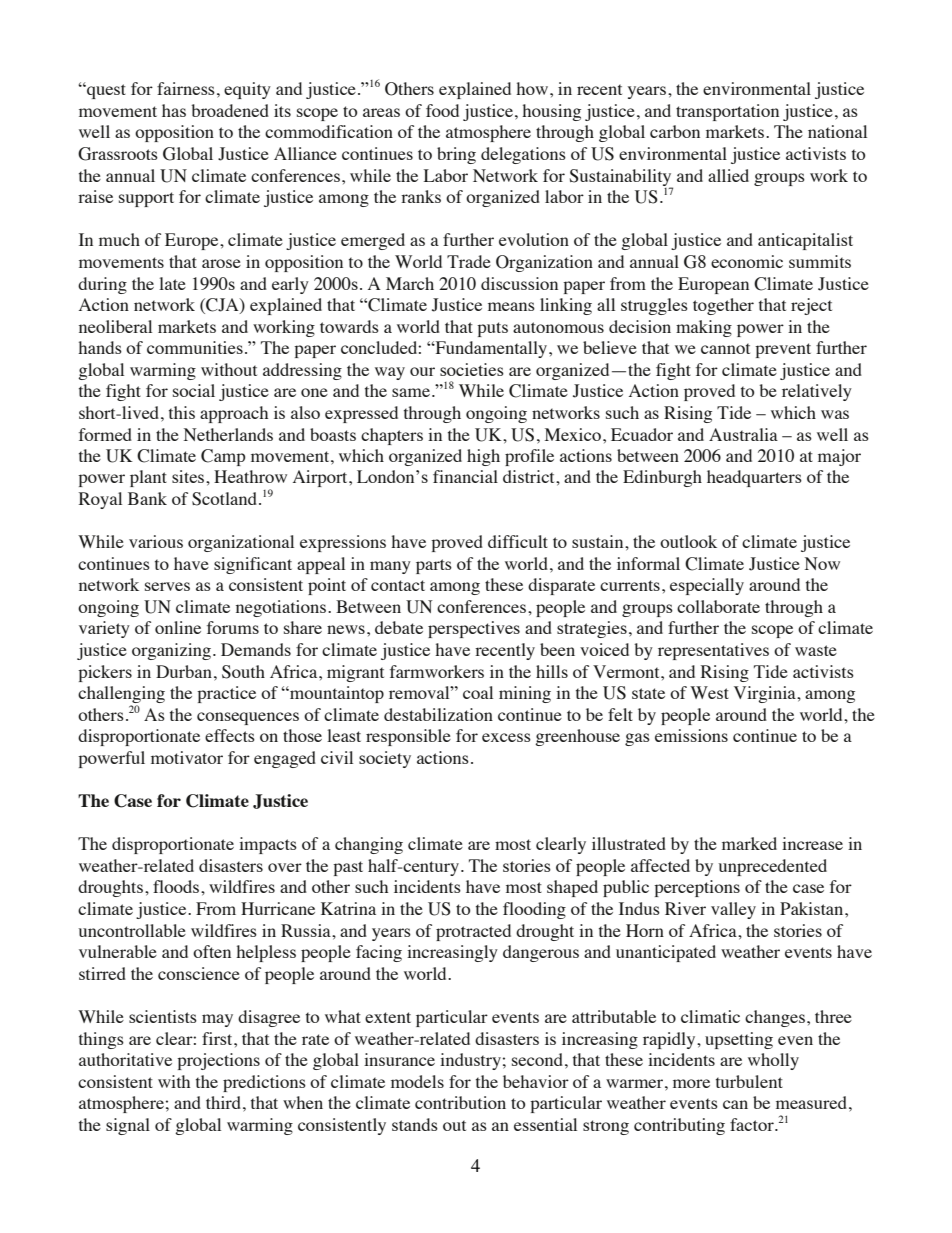 This screenshot has height=1233, width=952. Describe the element at coordinates (223, 457) in the screenshot. I see `Camp` at that location.
